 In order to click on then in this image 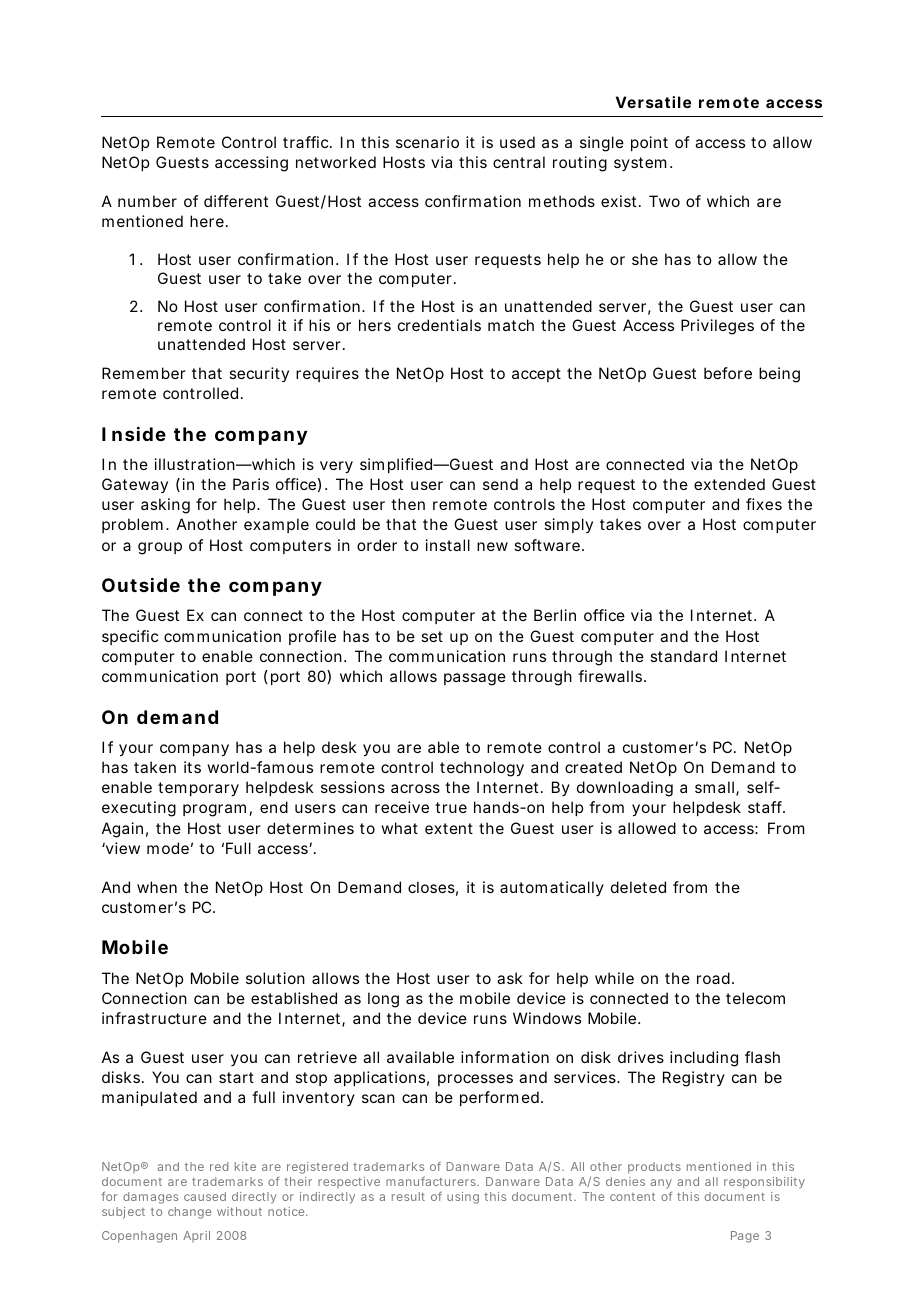, I will do `click(408, 504)`.
